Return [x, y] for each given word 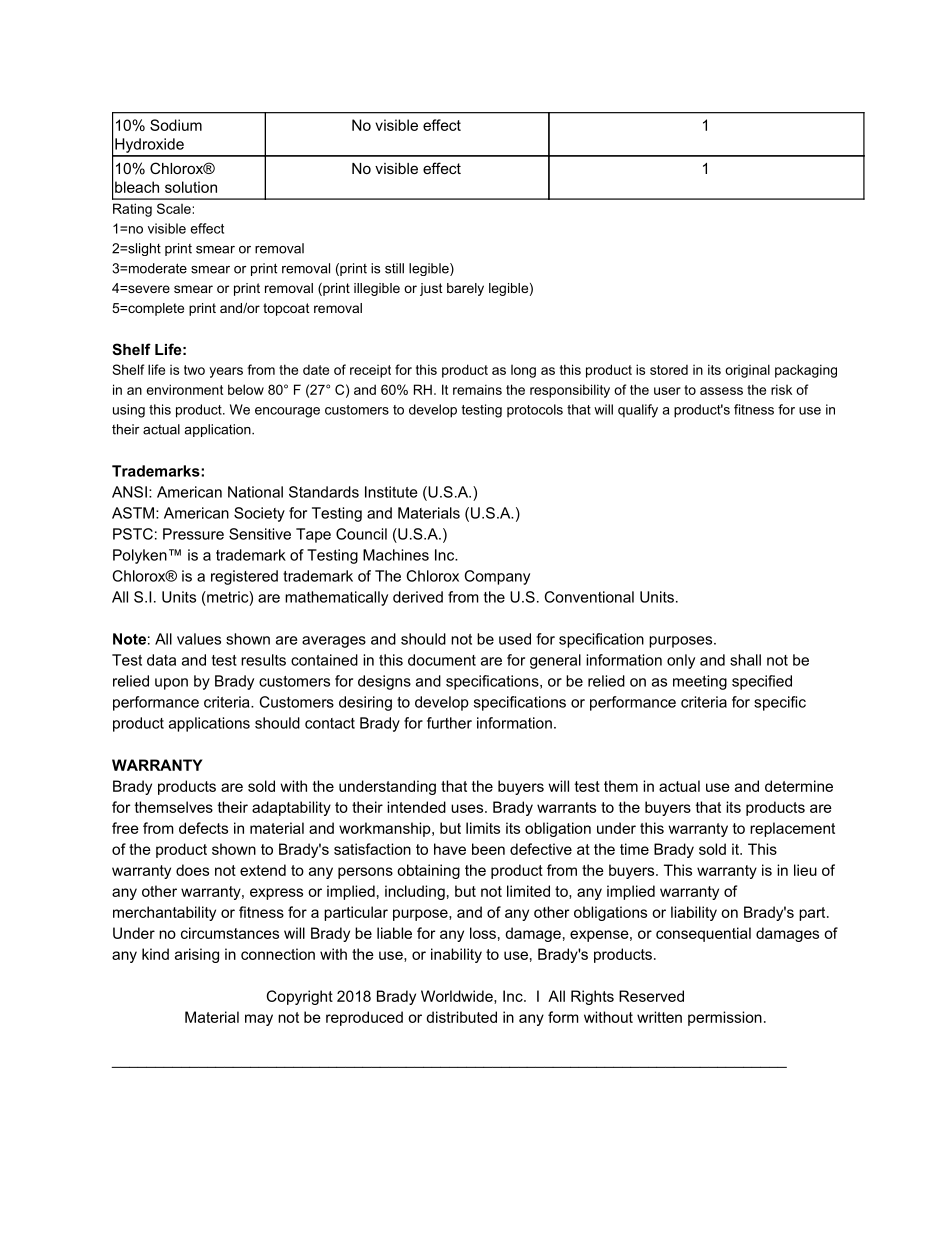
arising [197, 955]
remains [477, 389]
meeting [700, 682]
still [394, 268]
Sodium [176, 125]
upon [171, 684]
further [449, 723]
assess [721, 391]
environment [185, 389]
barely [465, 289]
